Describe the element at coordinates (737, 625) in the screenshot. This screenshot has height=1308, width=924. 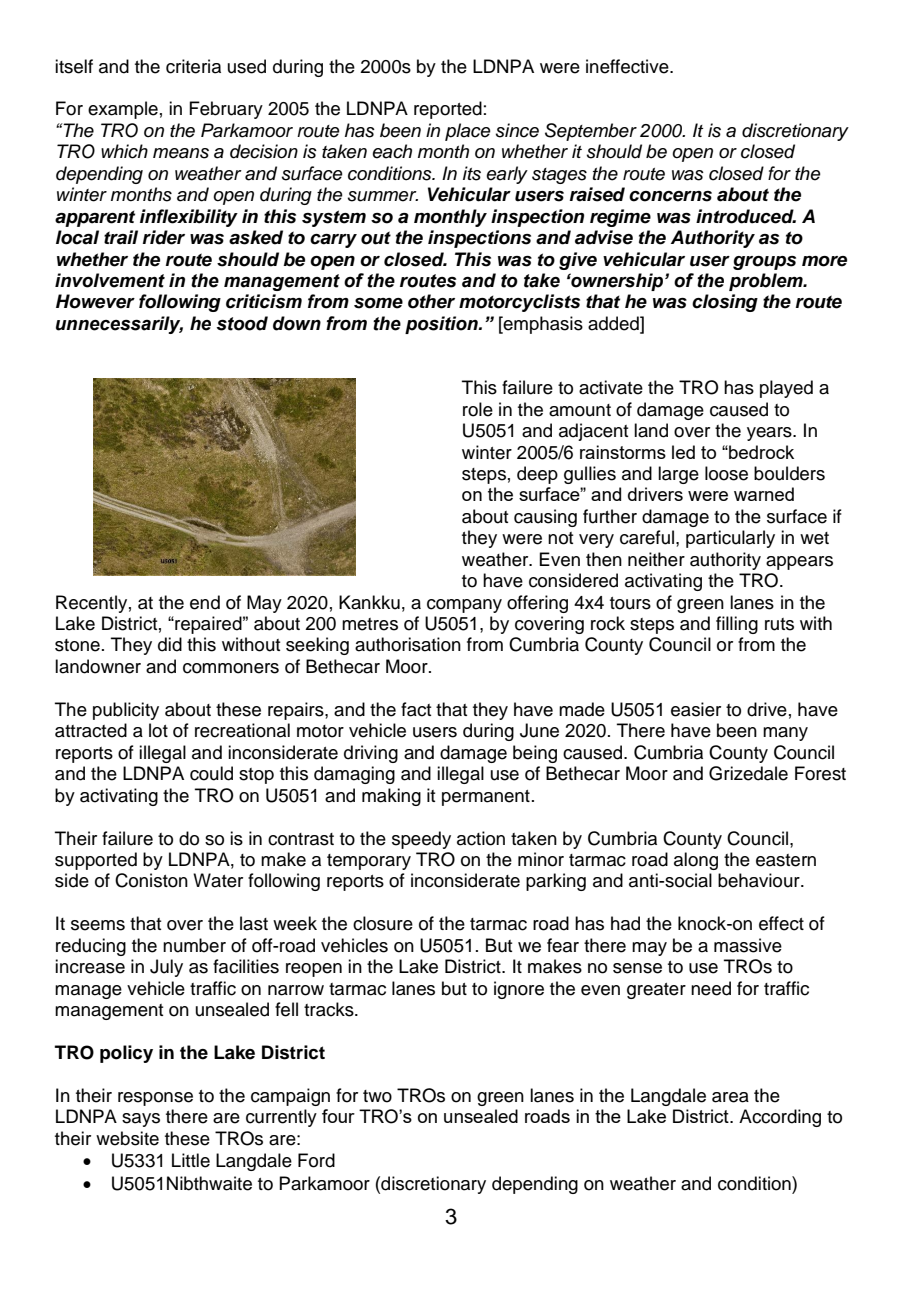
I see `filling` at that location.
